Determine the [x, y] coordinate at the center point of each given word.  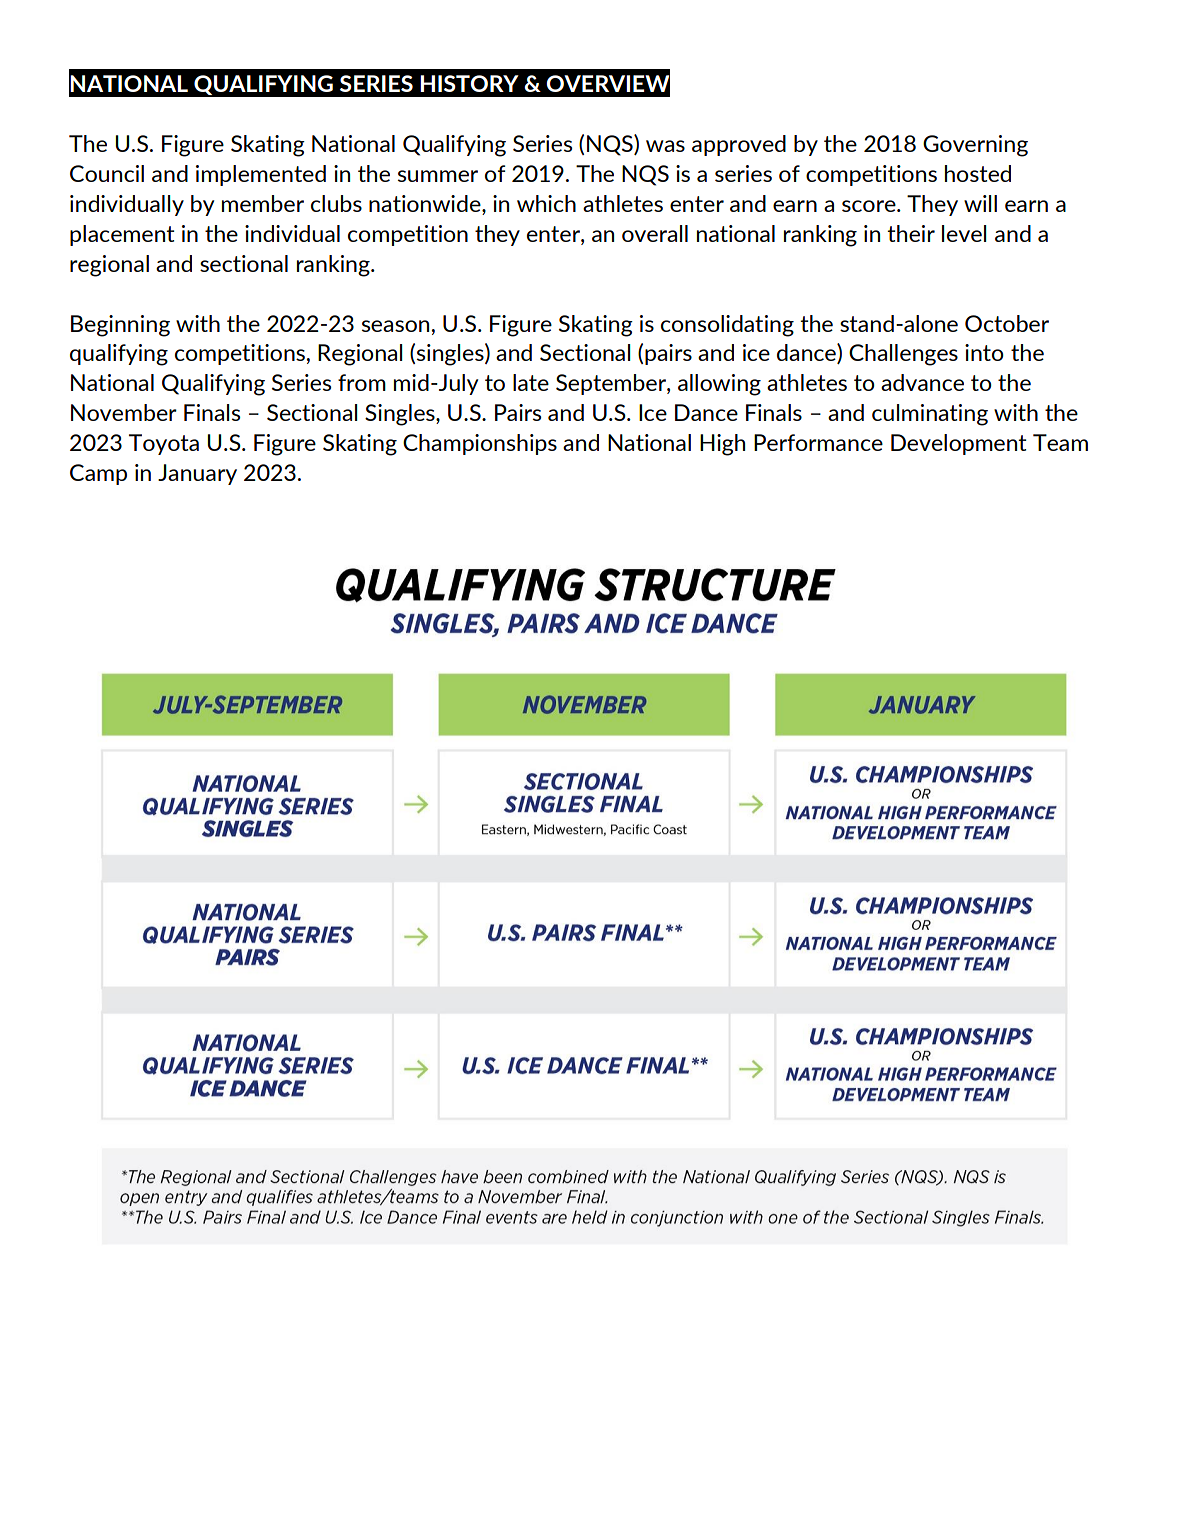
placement [122, 235]
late [531, 382]
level [964, 233]
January [197, 474]
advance [922, 382]
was [665, 146]
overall [655, 233]
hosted [978, 173]
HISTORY [469, 83]
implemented [261, 175]
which [546, 203]
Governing [975, 146]
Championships [480, 444]
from [362, 382]
